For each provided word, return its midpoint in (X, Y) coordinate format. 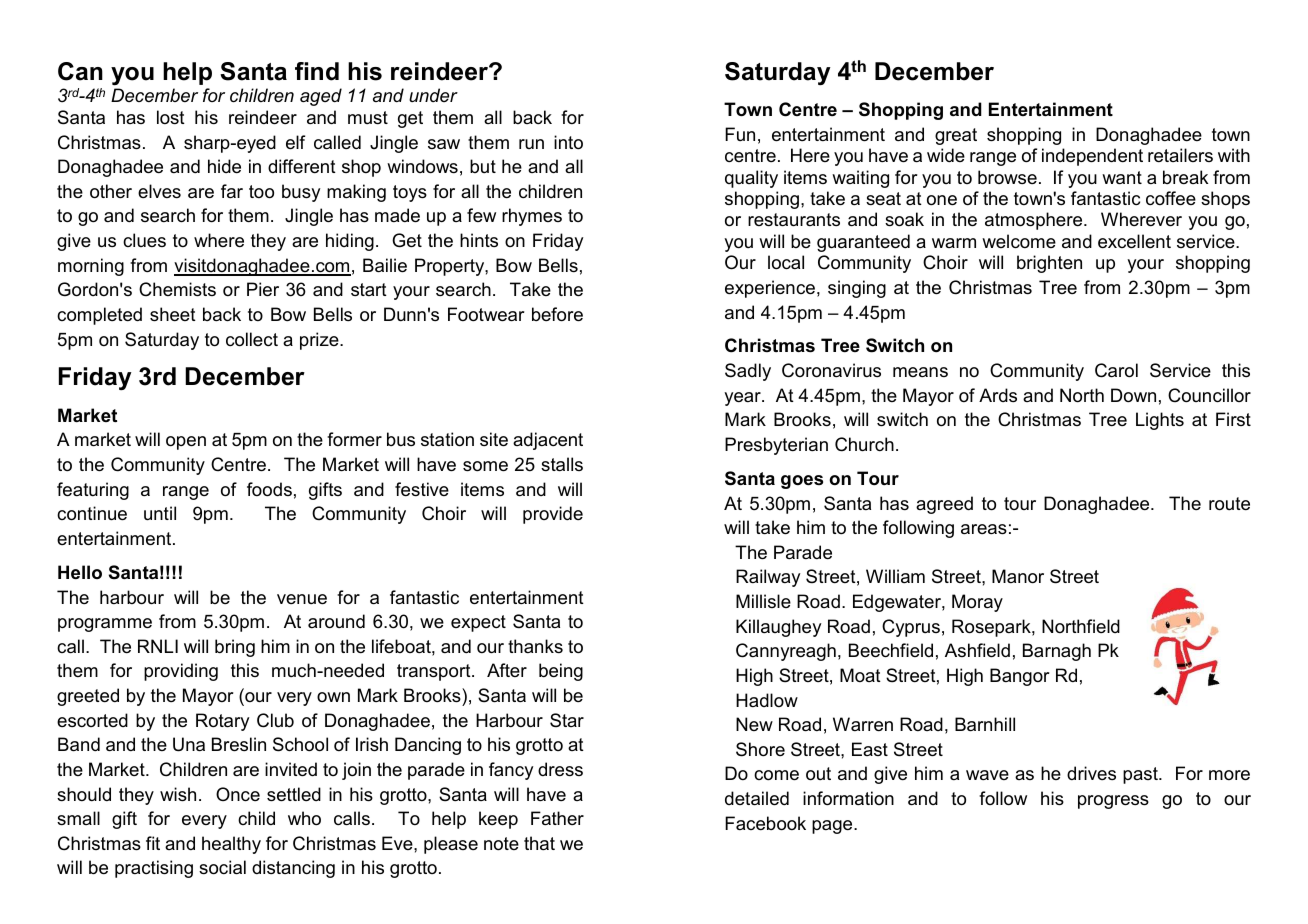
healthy (231, 845)
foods (269, 489)
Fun (740, 134)
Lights (1160, 421)
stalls (562, 464)
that (539, 843)
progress (1113, 802)
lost (171, 117)
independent (1092, 157)
